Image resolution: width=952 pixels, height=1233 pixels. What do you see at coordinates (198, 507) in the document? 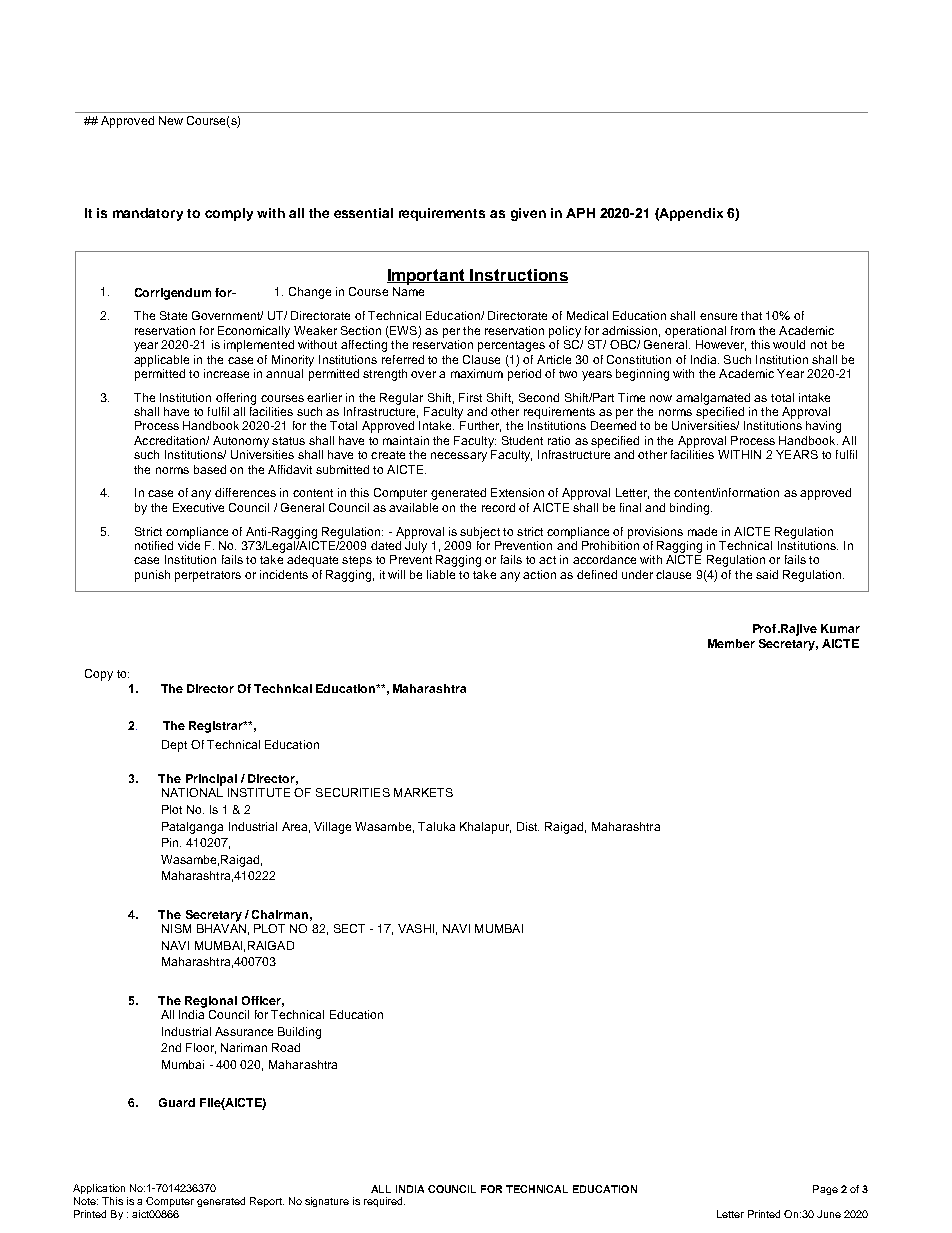
I see `Executive` at bounding box center [198, 507].
